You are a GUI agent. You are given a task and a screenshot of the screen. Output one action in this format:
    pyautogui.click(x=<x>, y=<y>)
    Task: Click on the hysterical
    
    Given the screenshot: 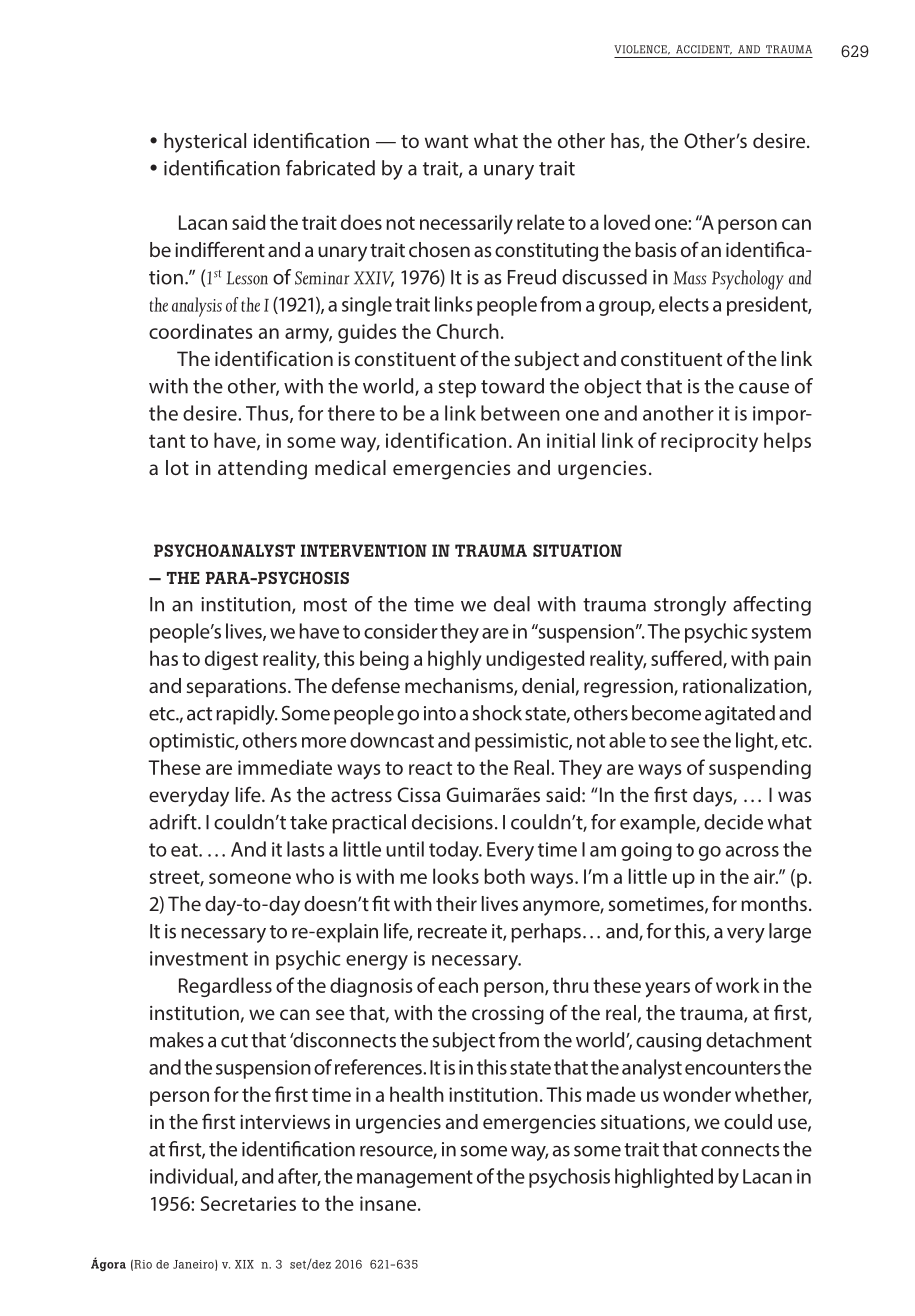 What is the action you would take?
    pyautogui.click(x=205, y=143)
